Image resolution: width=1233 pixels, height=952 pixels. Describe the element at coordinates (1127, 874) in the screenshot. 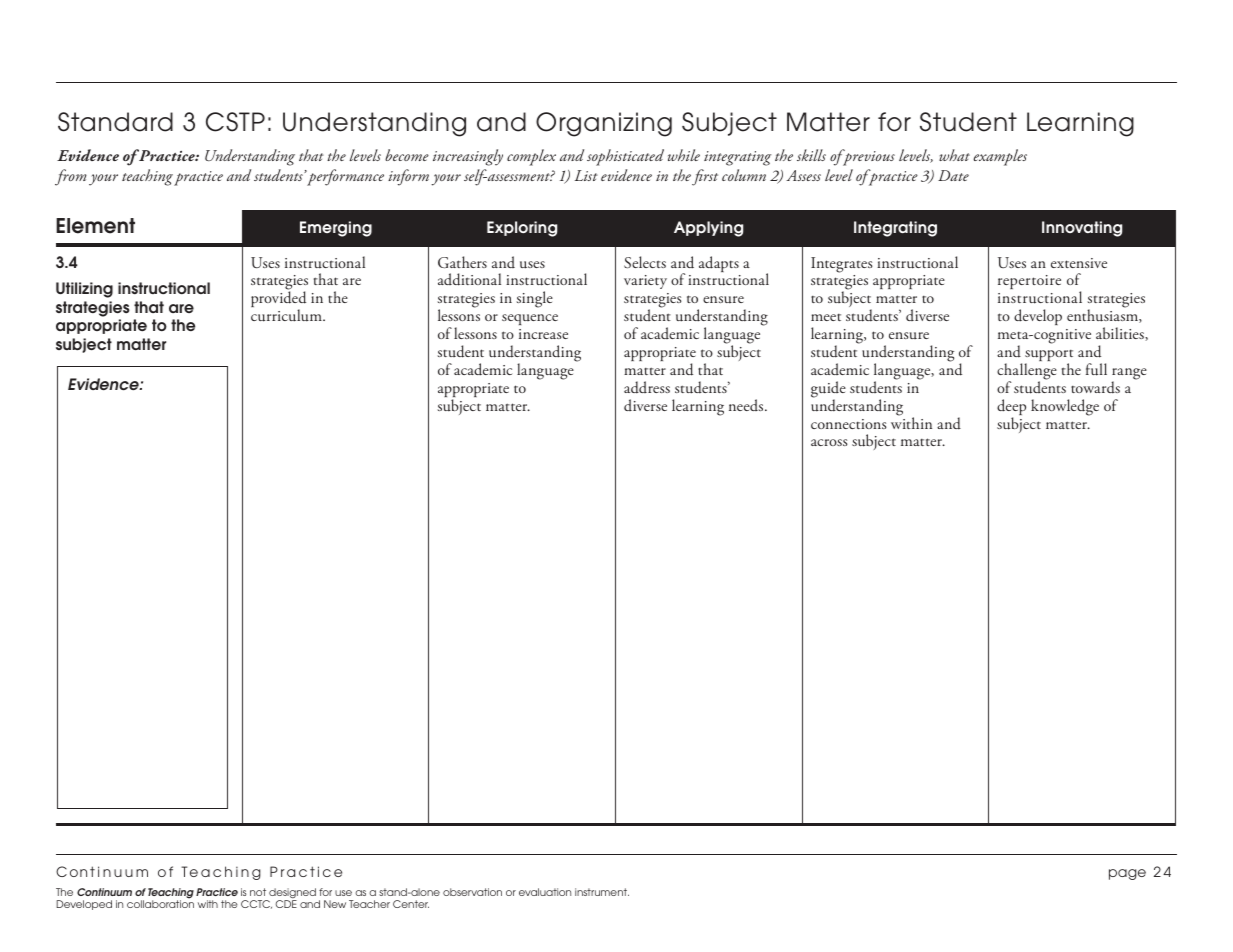

I see `page` at that location.
